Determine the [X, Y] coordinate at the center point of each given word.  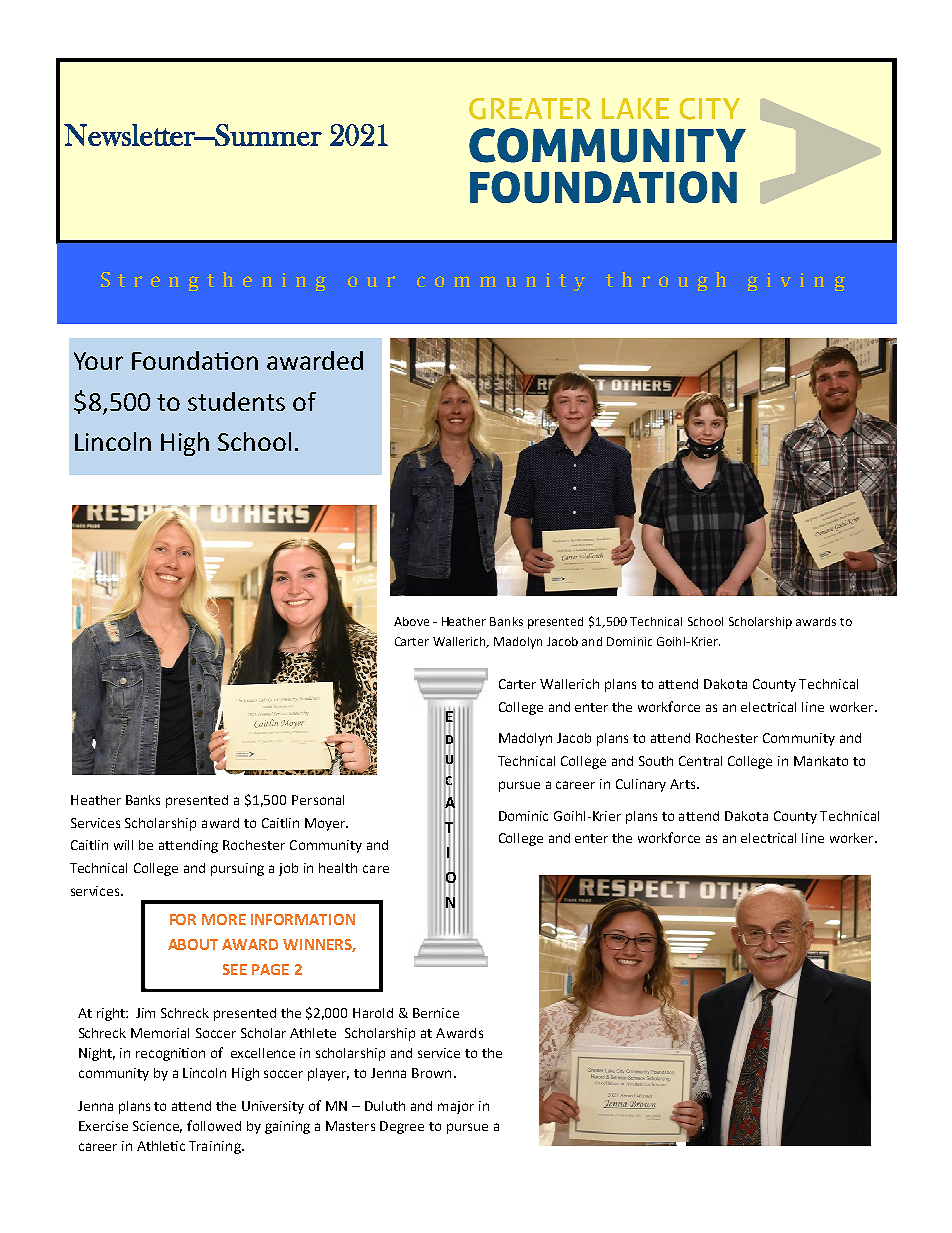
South [656, 761]
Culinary [641, 785]
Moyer [326, 824]
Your [98, 361]
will [123, 845]
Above [411, 621]
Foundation [195, 360]
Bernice [436, 1013]
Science [157, 1127]
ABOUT [193, 944]
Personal [318, 800]
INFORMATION [303, 919]
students [236, 401]
